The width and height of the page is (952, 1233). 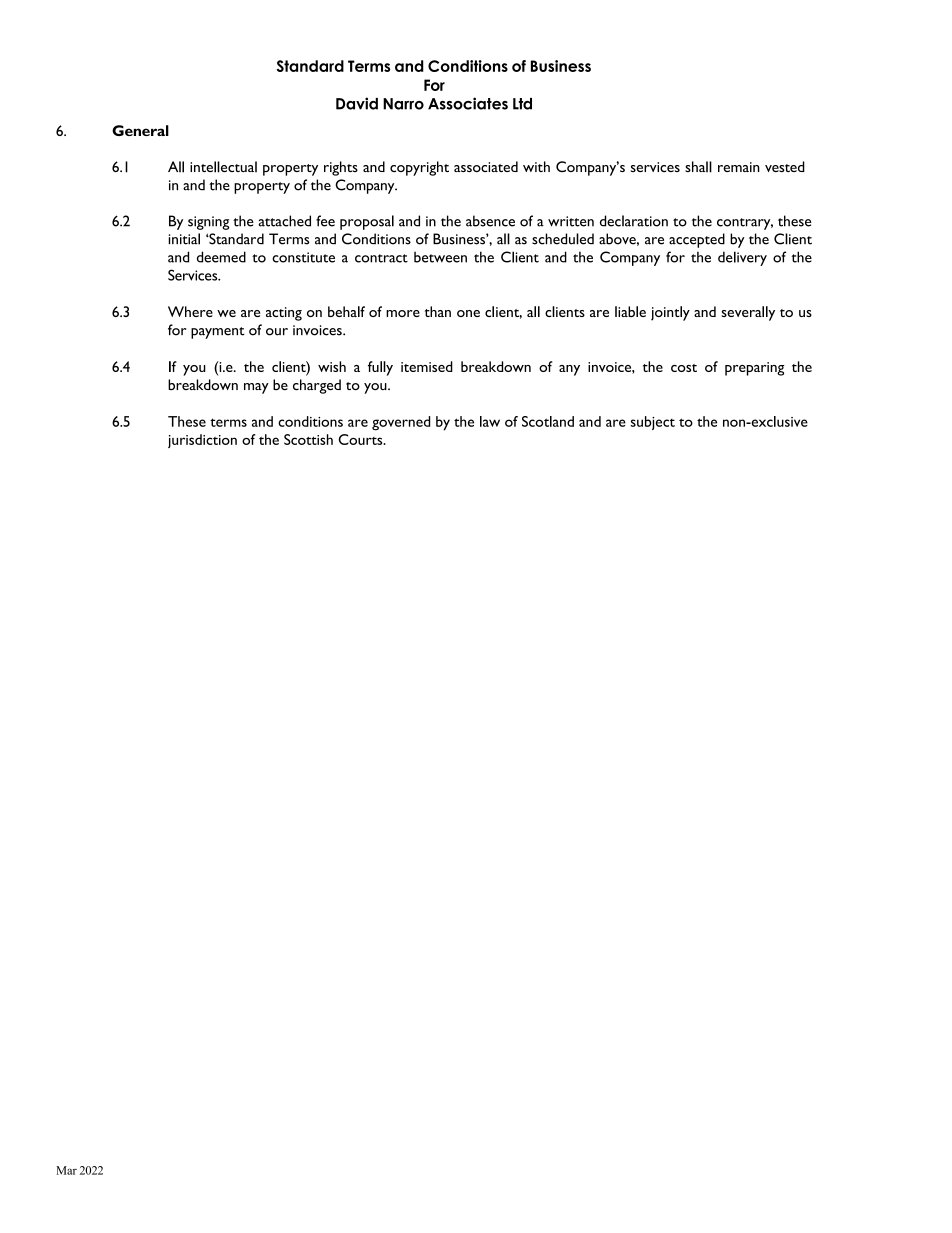 I want to click on cost, so click(x=684, y=368).
